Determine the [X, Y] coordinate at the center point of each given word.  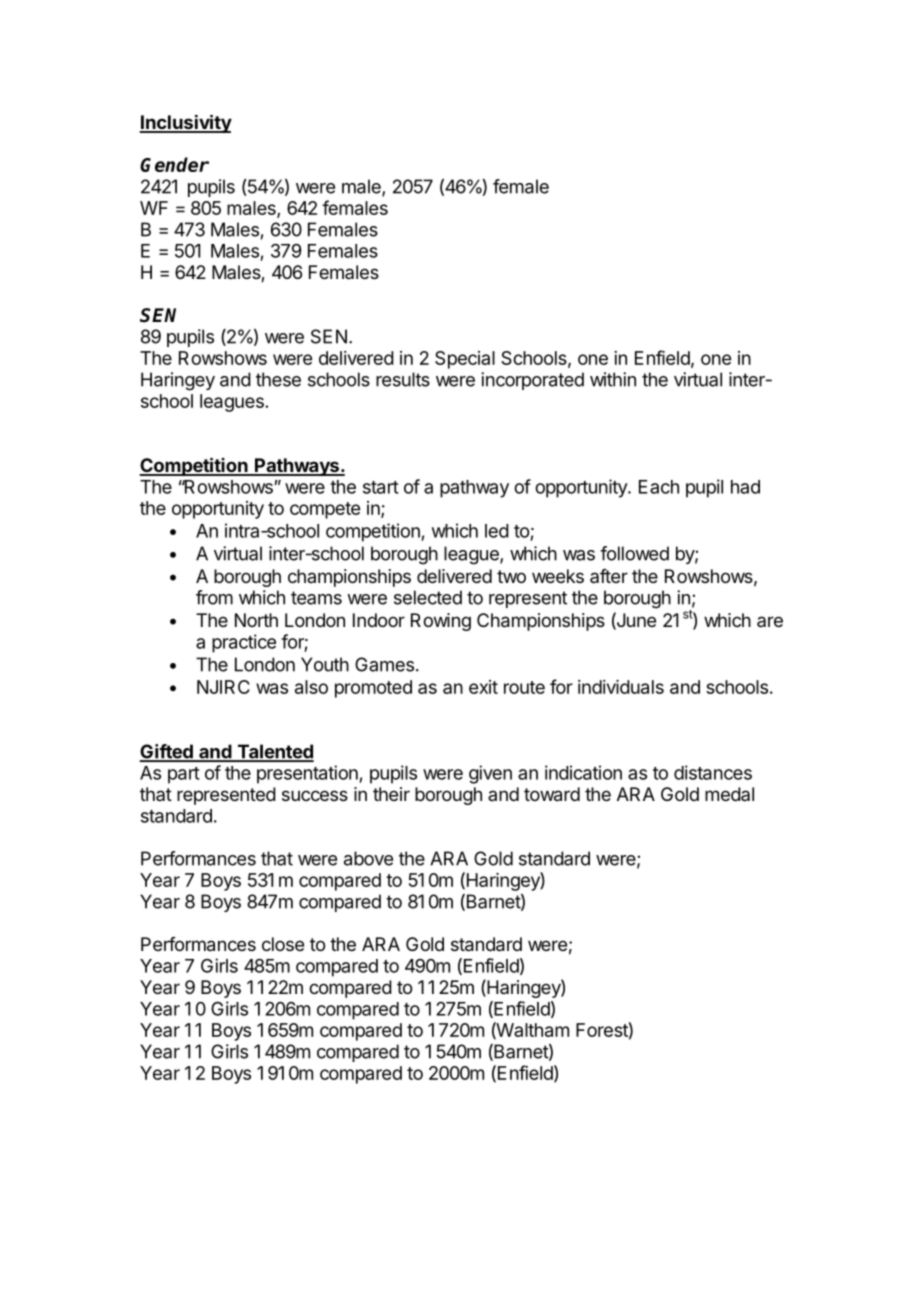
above [368, 858]
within [613, 379]
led [497, 531]
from [214, 597]
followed [634, 553]
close [283, 944]
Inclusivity [185, 123]
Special [465, 360]
